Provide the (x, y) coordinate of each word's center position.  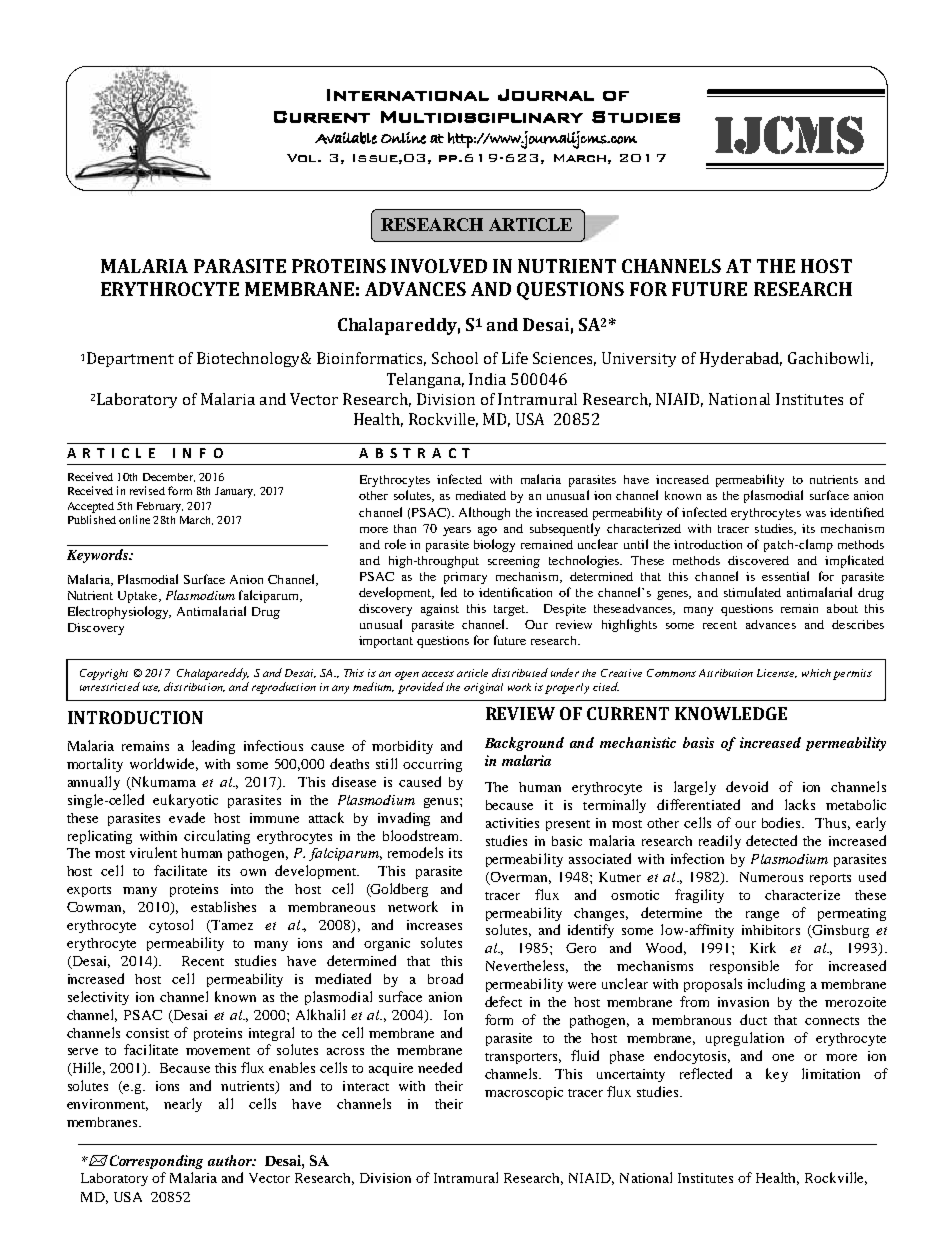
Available (346, 138)
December (169, 477)
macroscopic (524, 1093)
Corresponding (155, 1162)
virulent (153, 852)
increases (434, 925)
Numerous (771, 877)
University (639, 359)
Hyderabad (741, 359)
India (487, 379)
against (440, 610)
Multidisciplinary (482, 117)
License (777, 673)
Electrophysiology (119, 612)
